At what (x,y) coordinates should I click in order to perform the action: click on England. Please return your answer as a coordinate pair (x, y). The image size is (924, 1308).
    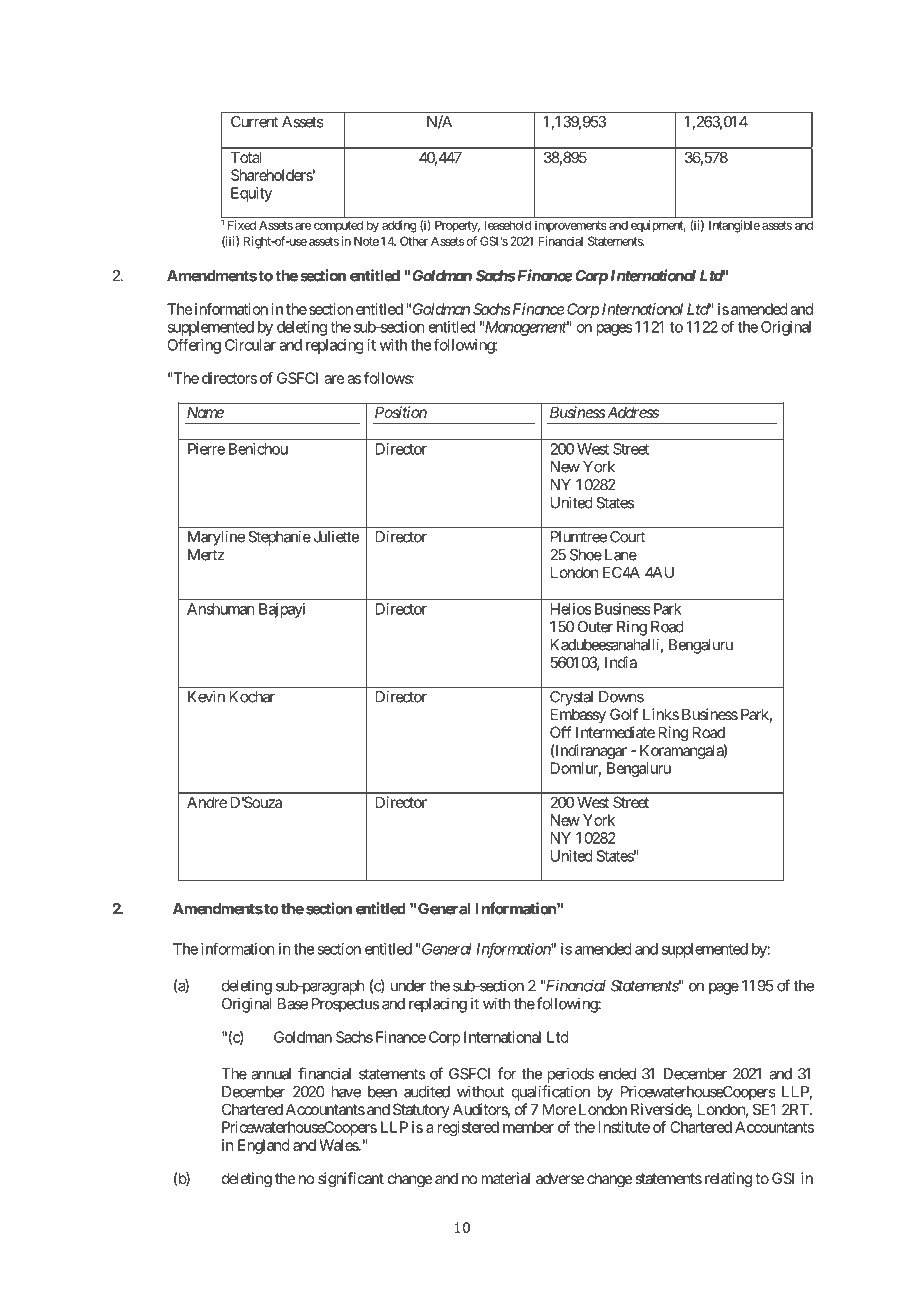
    Looking at the image, I should click on (264, 1146).
